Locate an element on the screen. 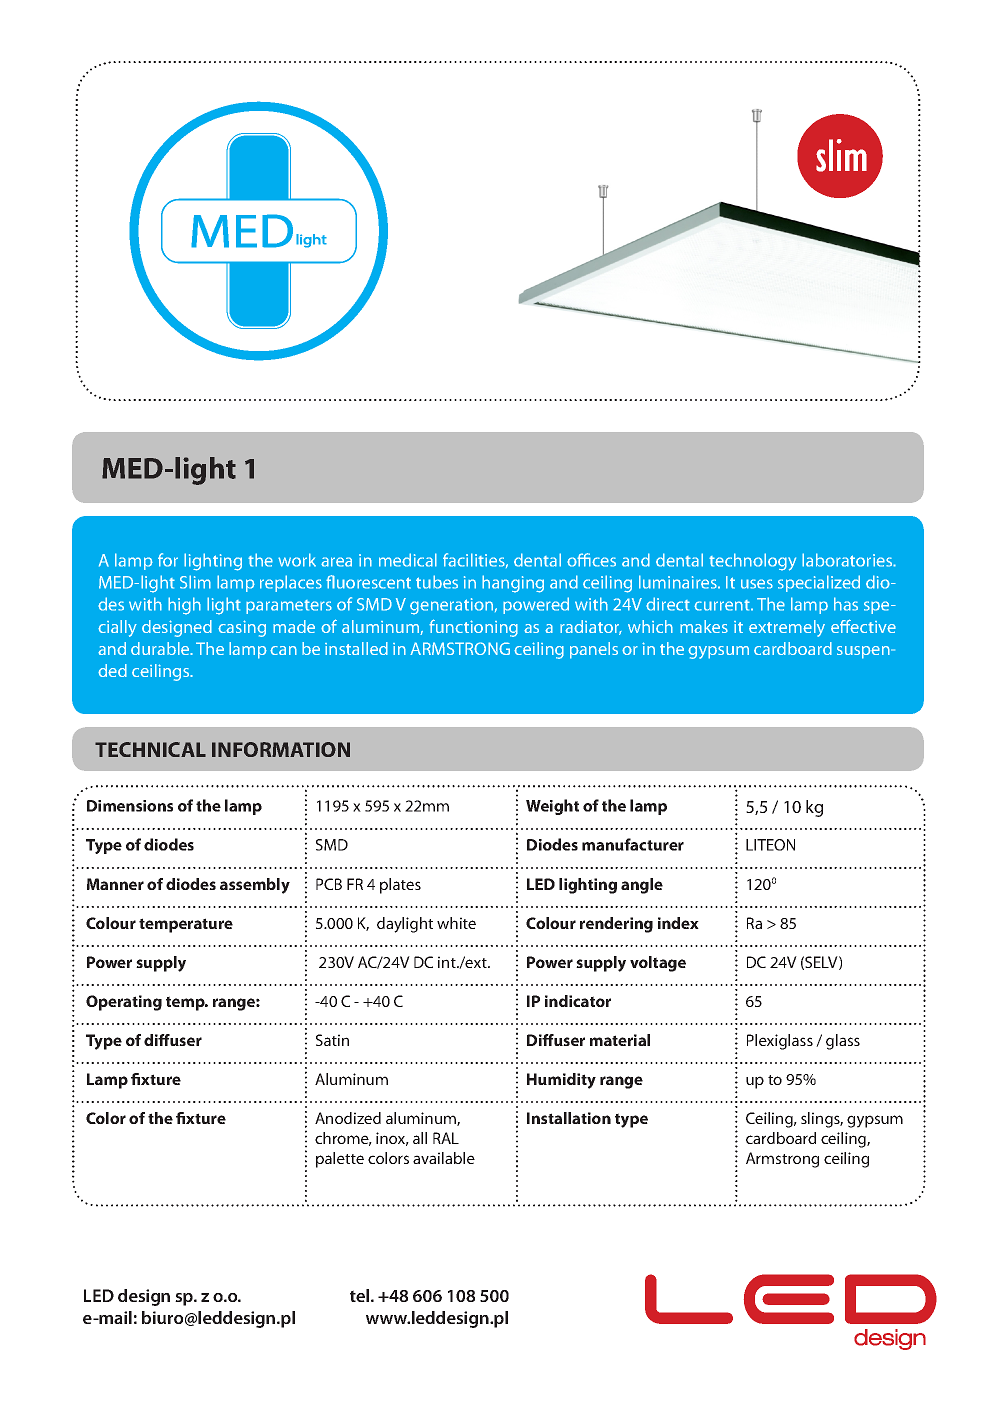  panels is located at coordinates (594, 650).
